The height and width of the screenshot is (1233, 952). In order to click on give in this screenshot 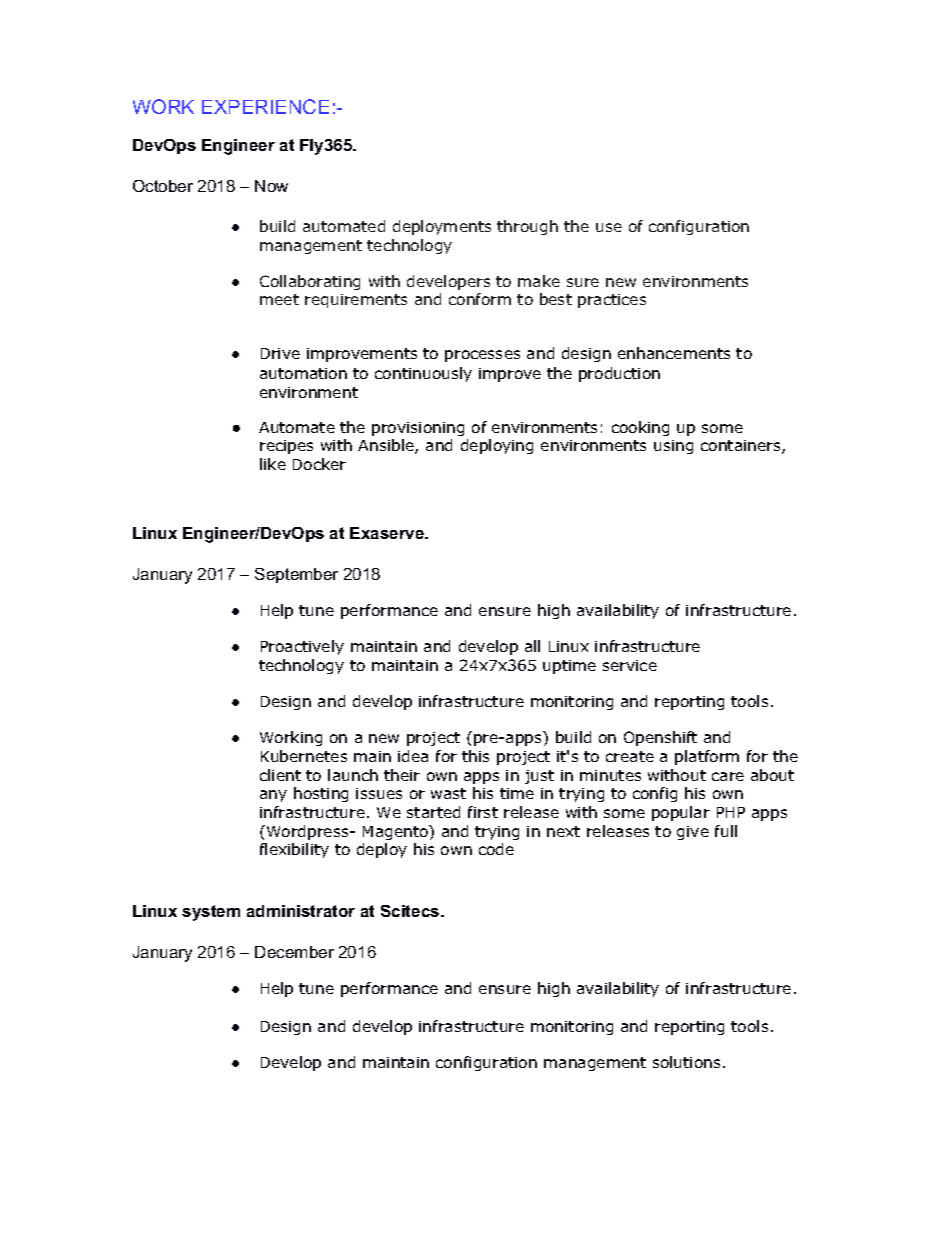, I will do `click(693, 833)`.
